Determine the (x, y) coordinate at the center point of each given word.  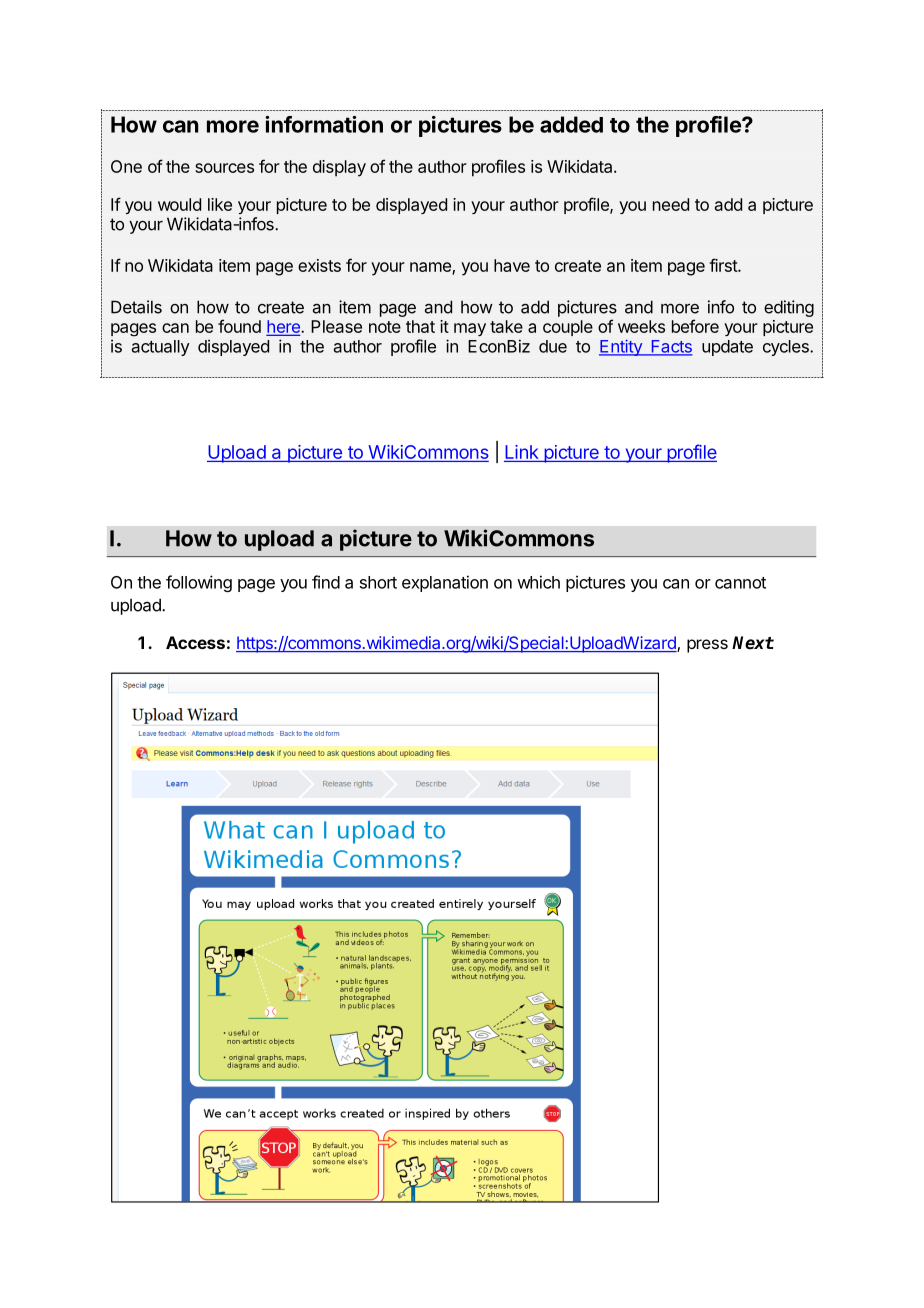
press (707, 646)
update (727, 348)
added (571, 124)
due (553, 346)
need (671, 204)
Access (195, 642)
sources (224, 168)
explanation (445, 583)
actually (161, 348)
